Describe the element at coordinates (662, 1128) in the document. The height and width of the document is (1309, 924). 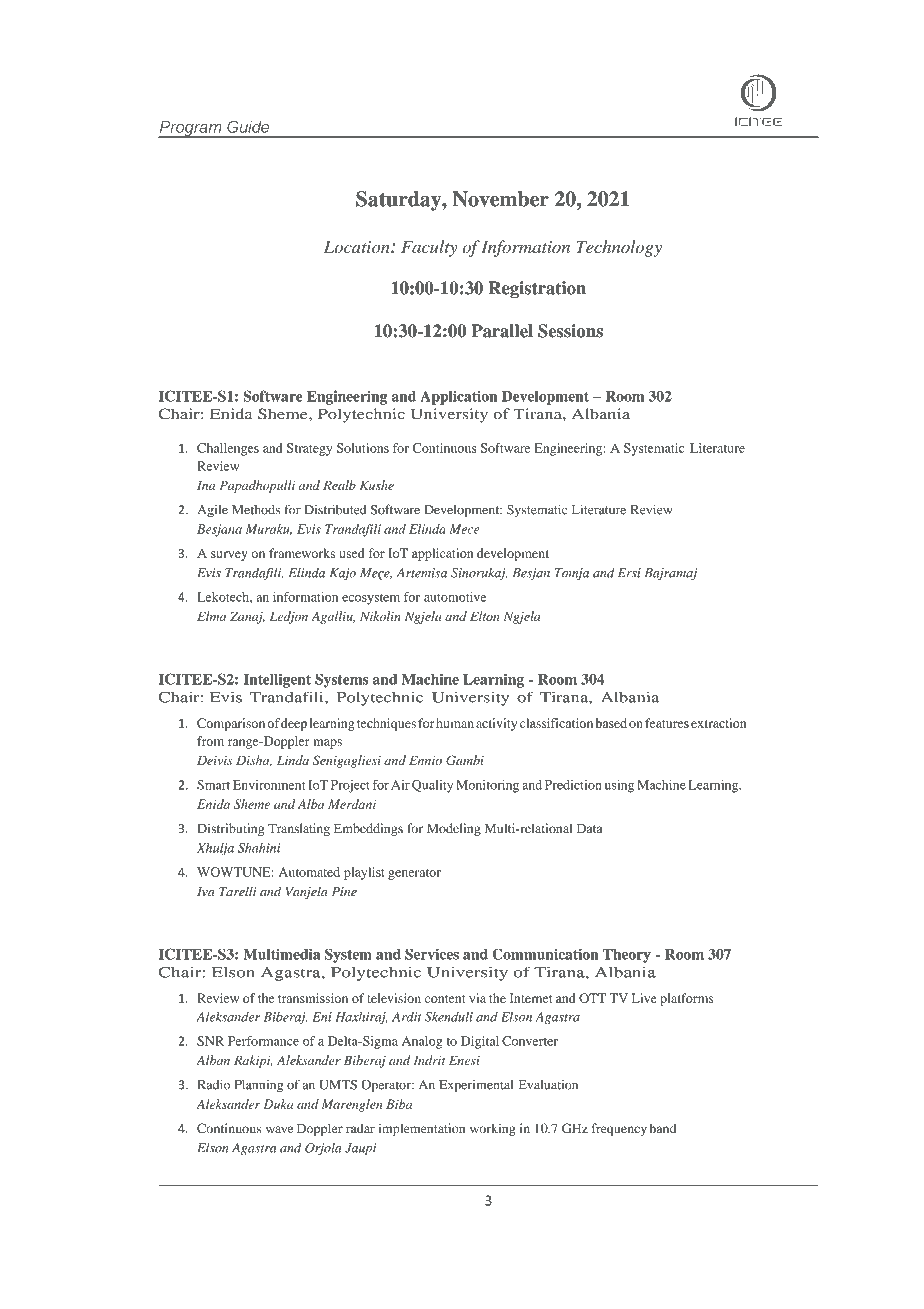
I see `band` at that location.
